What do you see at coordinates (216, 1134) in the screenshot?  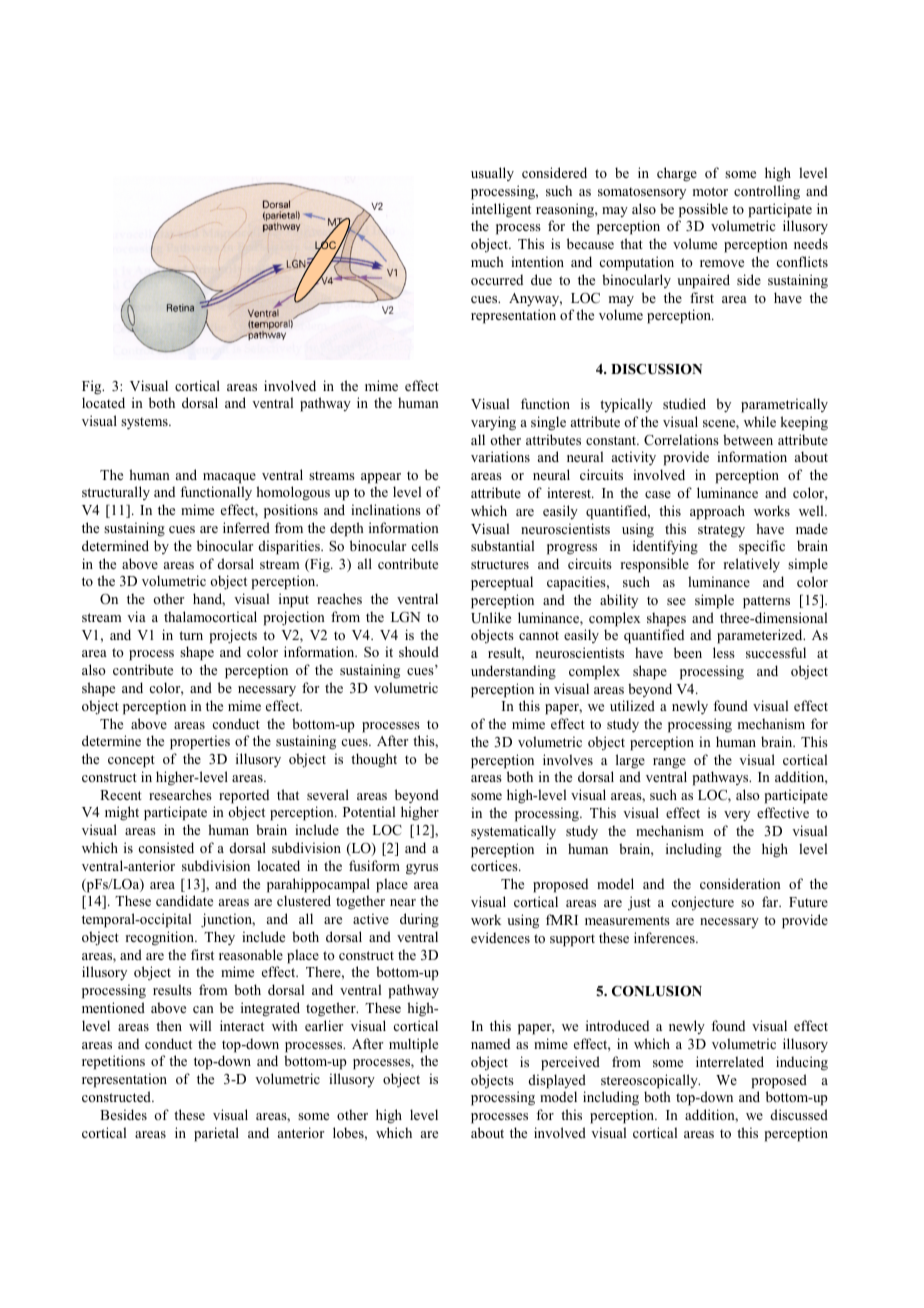 I see `parietal` at bounding box center [216, 1134].
